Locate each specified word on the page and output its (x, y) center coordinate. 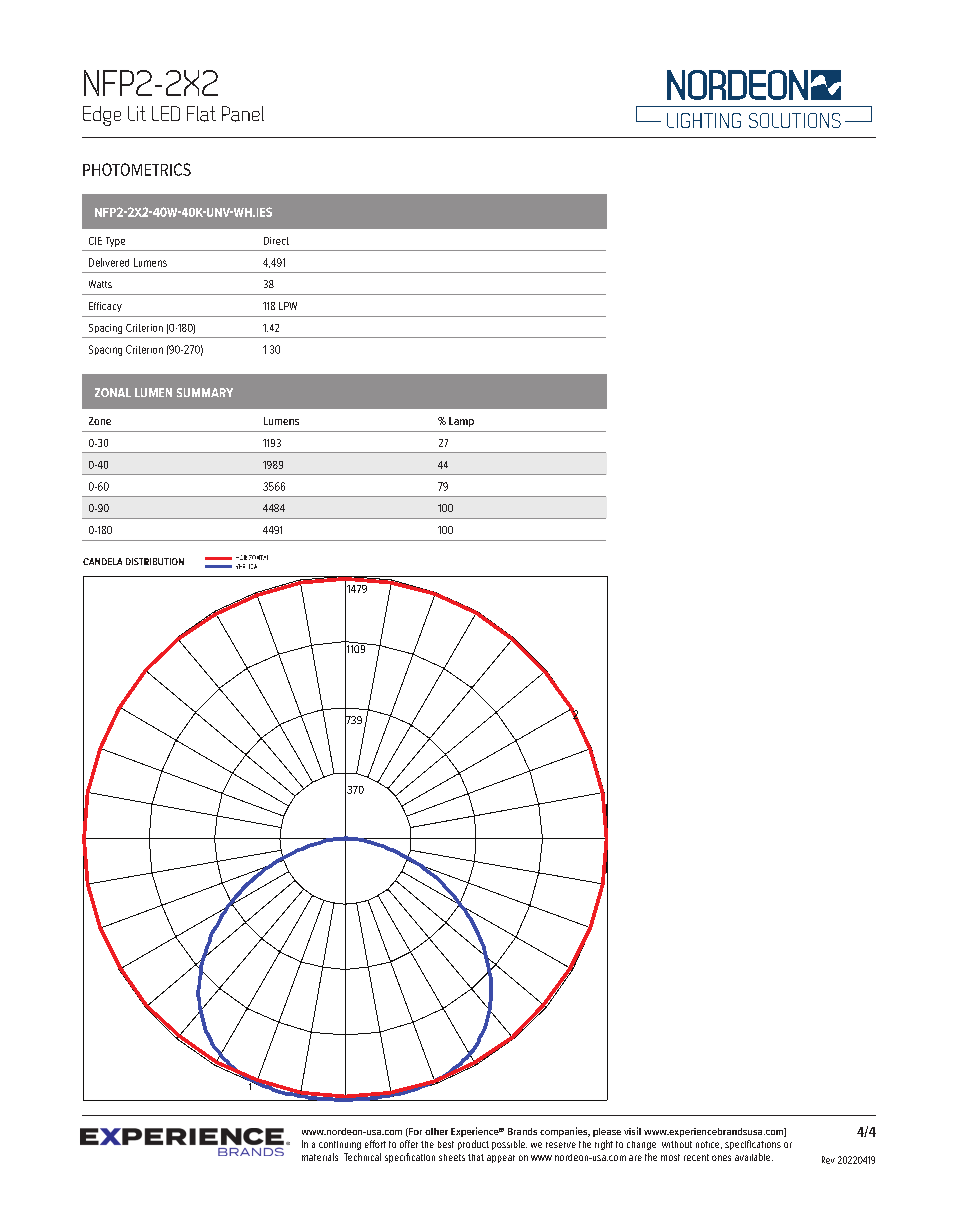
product (473, 1145)
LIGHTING (704, 120)
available (754, 1157)
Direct (276, 241)
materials (320, 1157)
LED (166, 113)
